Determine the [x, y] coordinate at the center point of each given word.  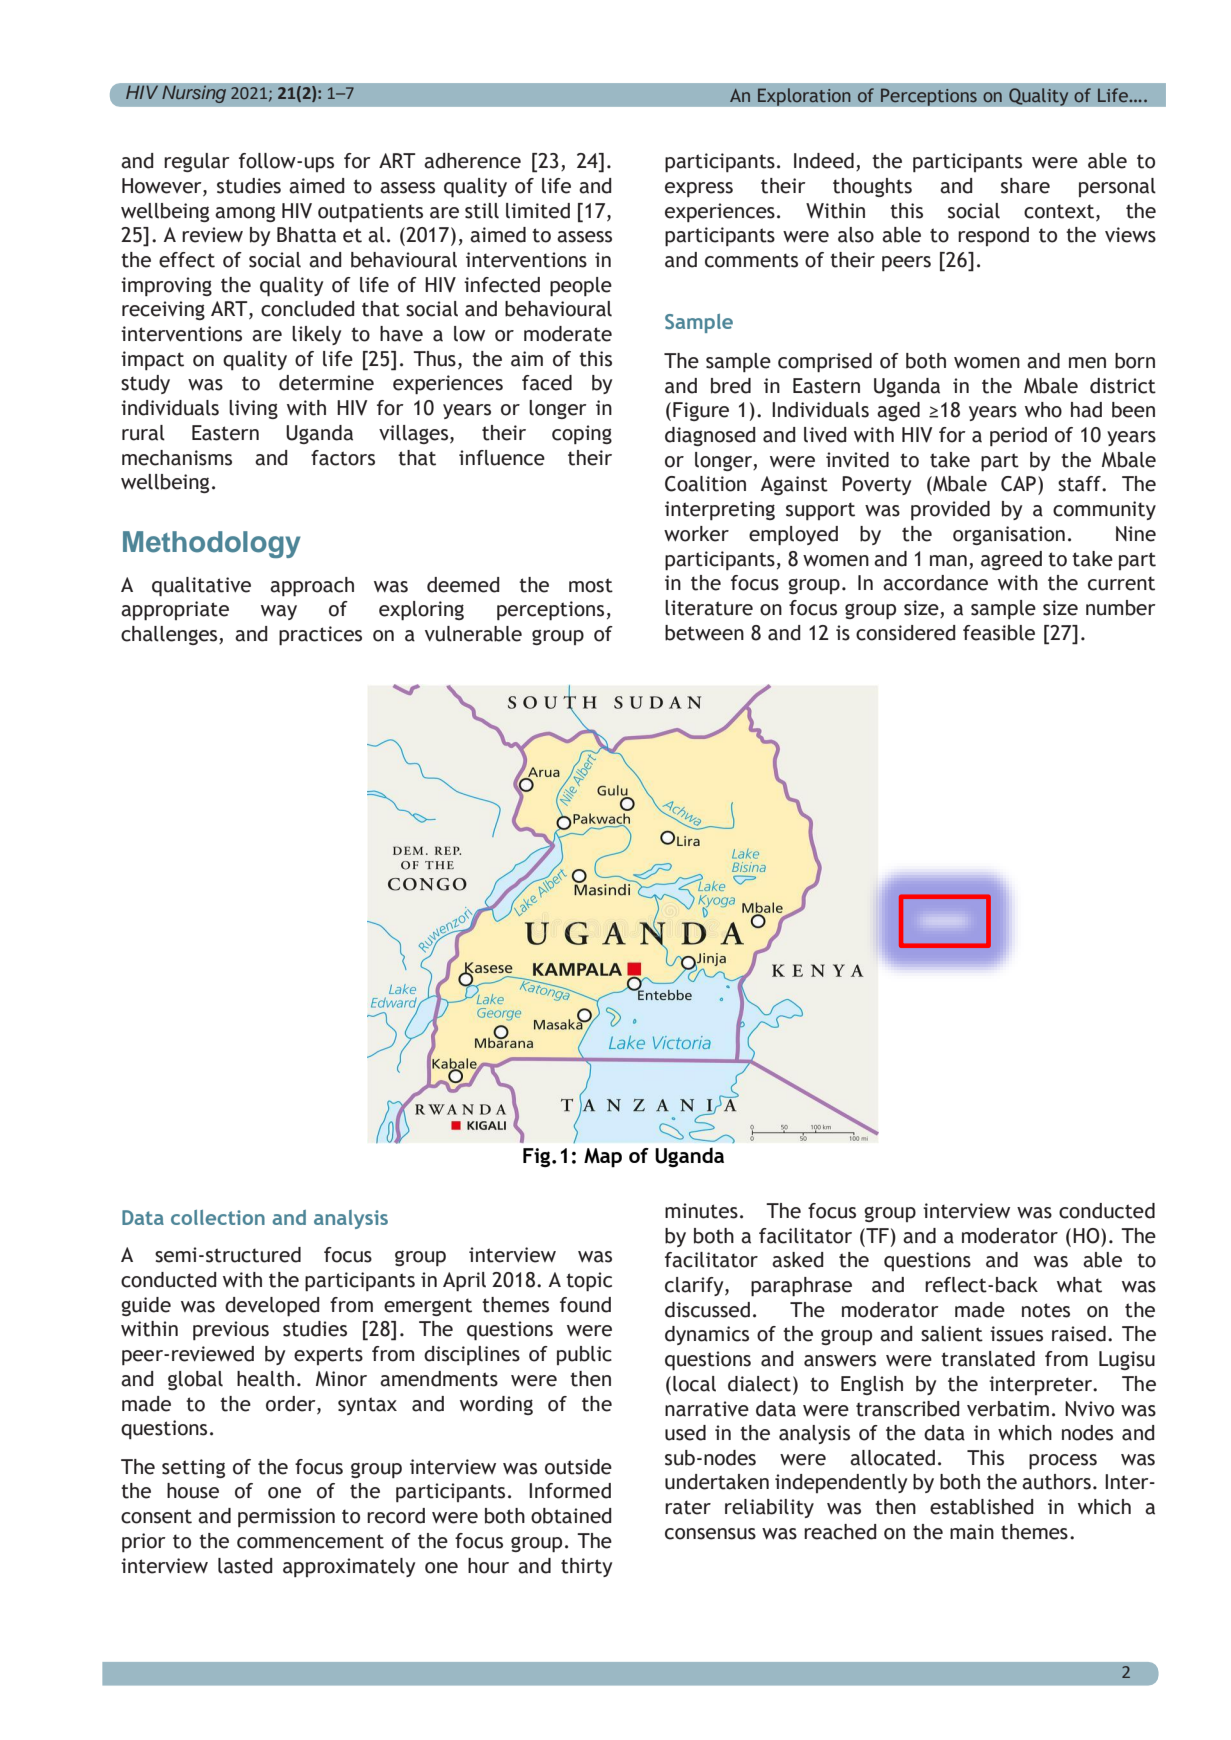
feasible [999, 633]
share [1025, 186]
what [1079, 1285]
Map [603, 1158]
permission [286, 1517]
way [279, 612]
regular [197, 162]
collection [218, 1217]
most [591, 585]
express [699, 189]
